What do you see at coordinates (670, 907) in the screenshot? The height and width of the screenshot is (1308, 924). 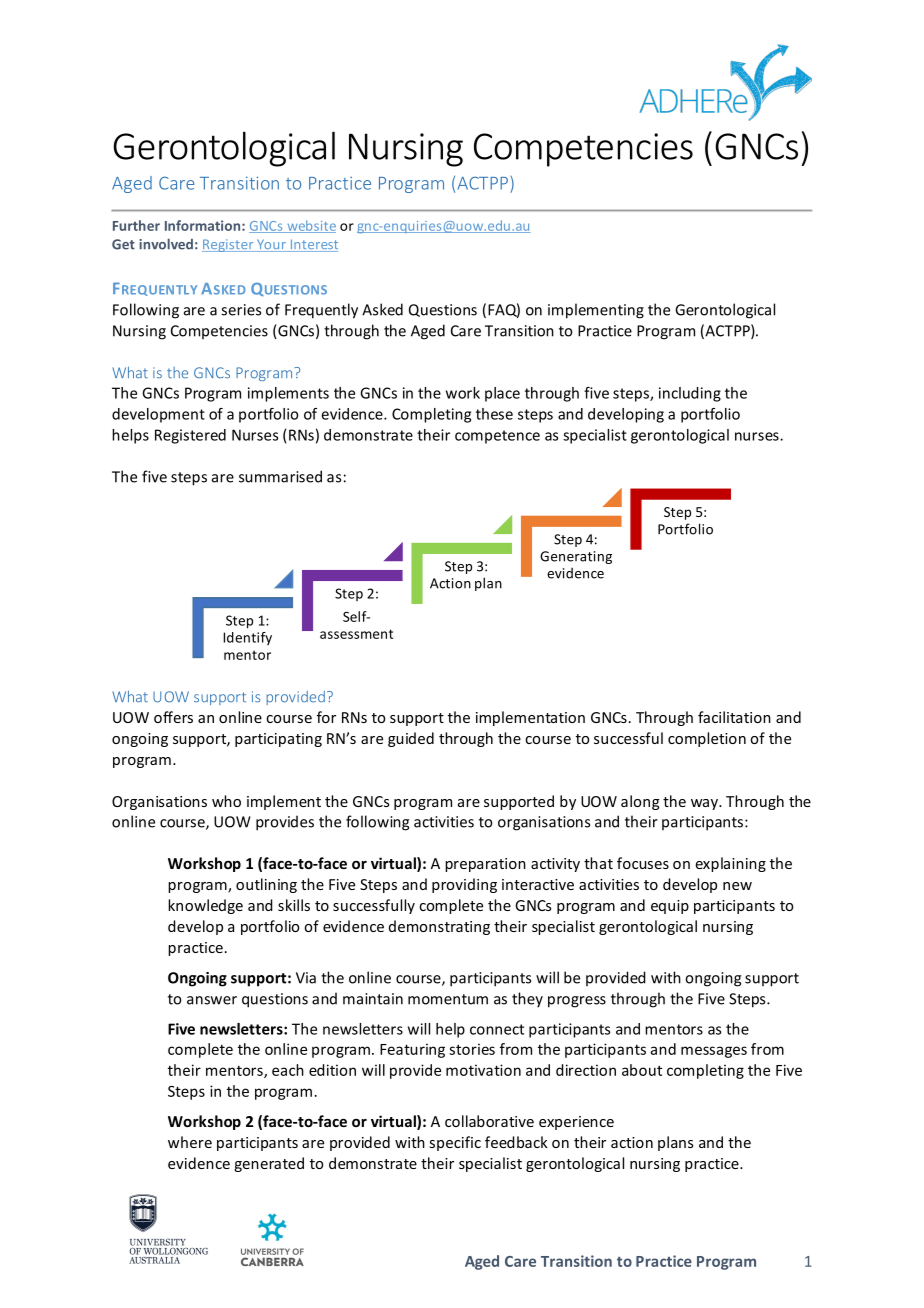 I see `equip` at bounding box center [670, 907].
